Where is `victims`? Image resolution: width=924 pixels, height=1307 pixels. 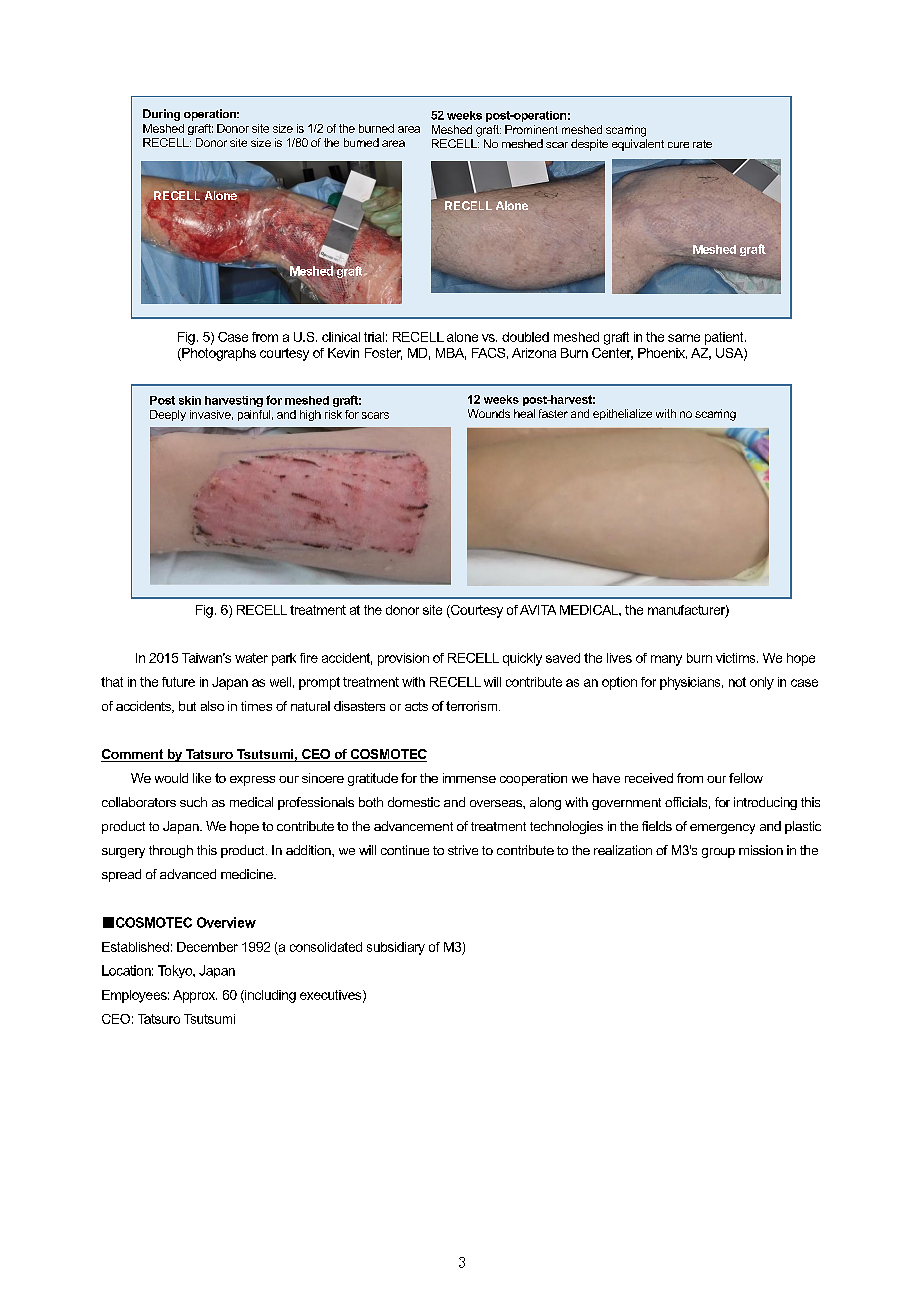
victims is located at coordinates (737, 658).
